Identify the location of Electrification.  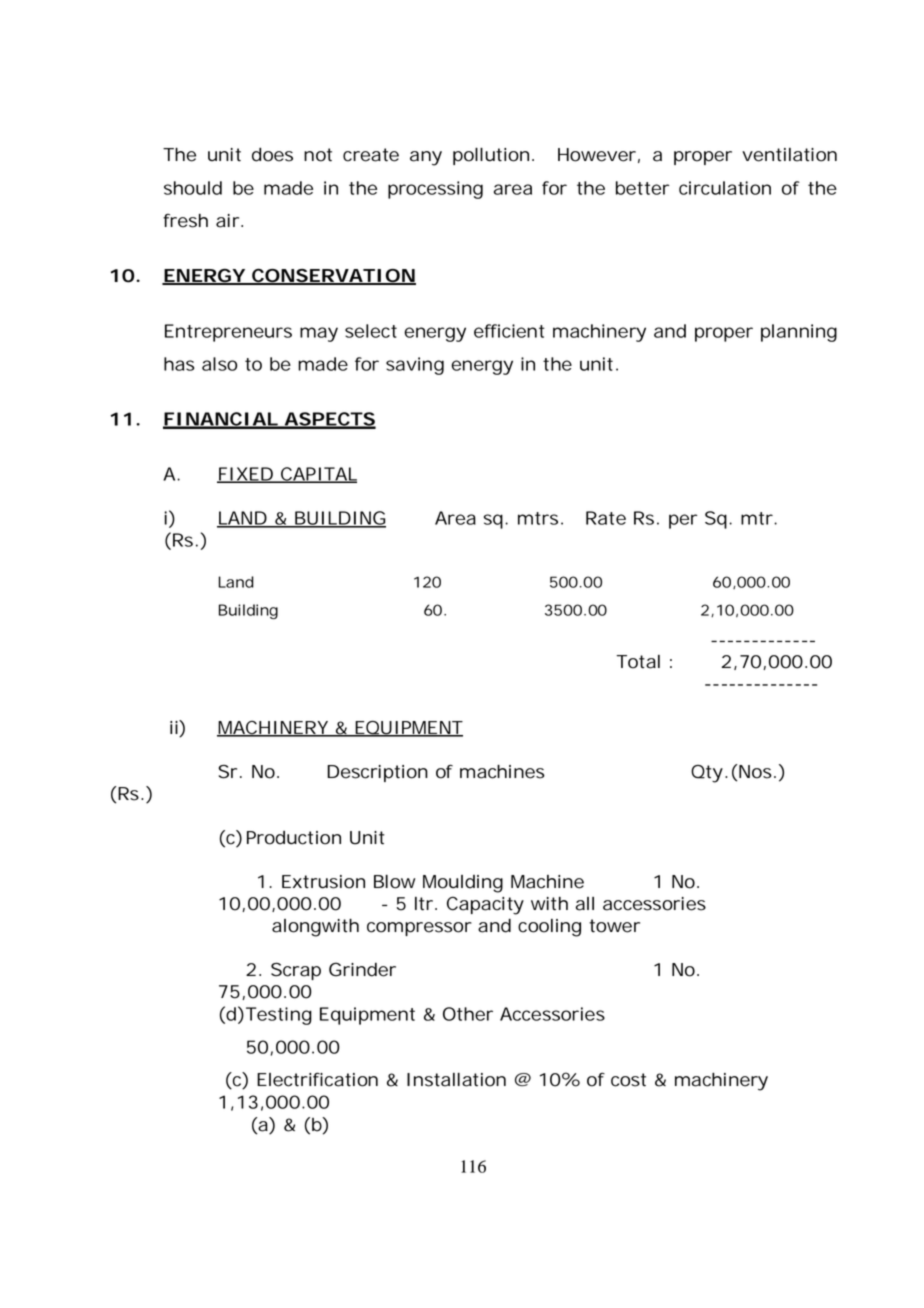
(317, 1079).
